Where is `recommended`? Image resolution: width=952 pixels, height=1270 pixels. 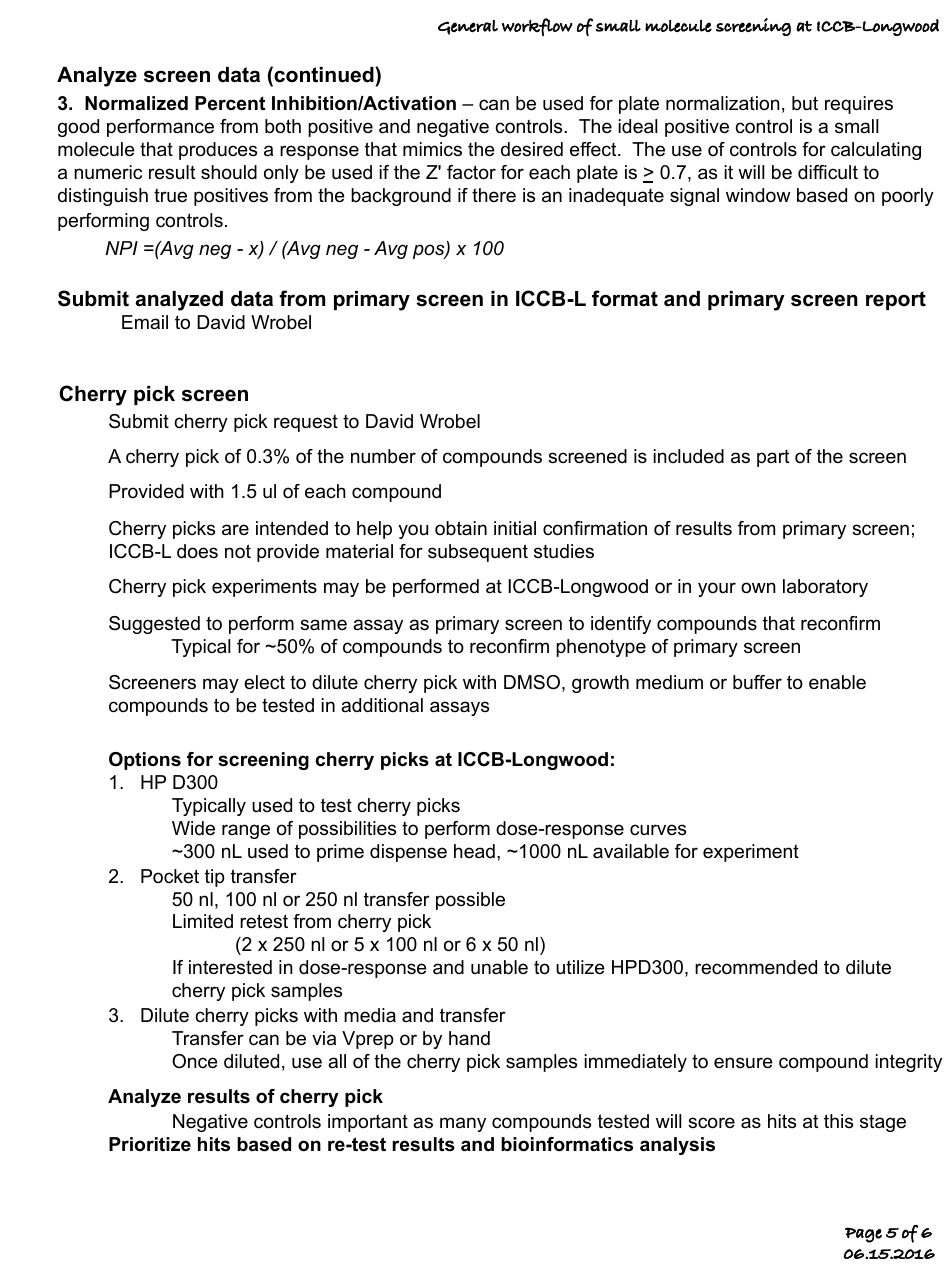 recommended is located at coordinates (756, 967).
